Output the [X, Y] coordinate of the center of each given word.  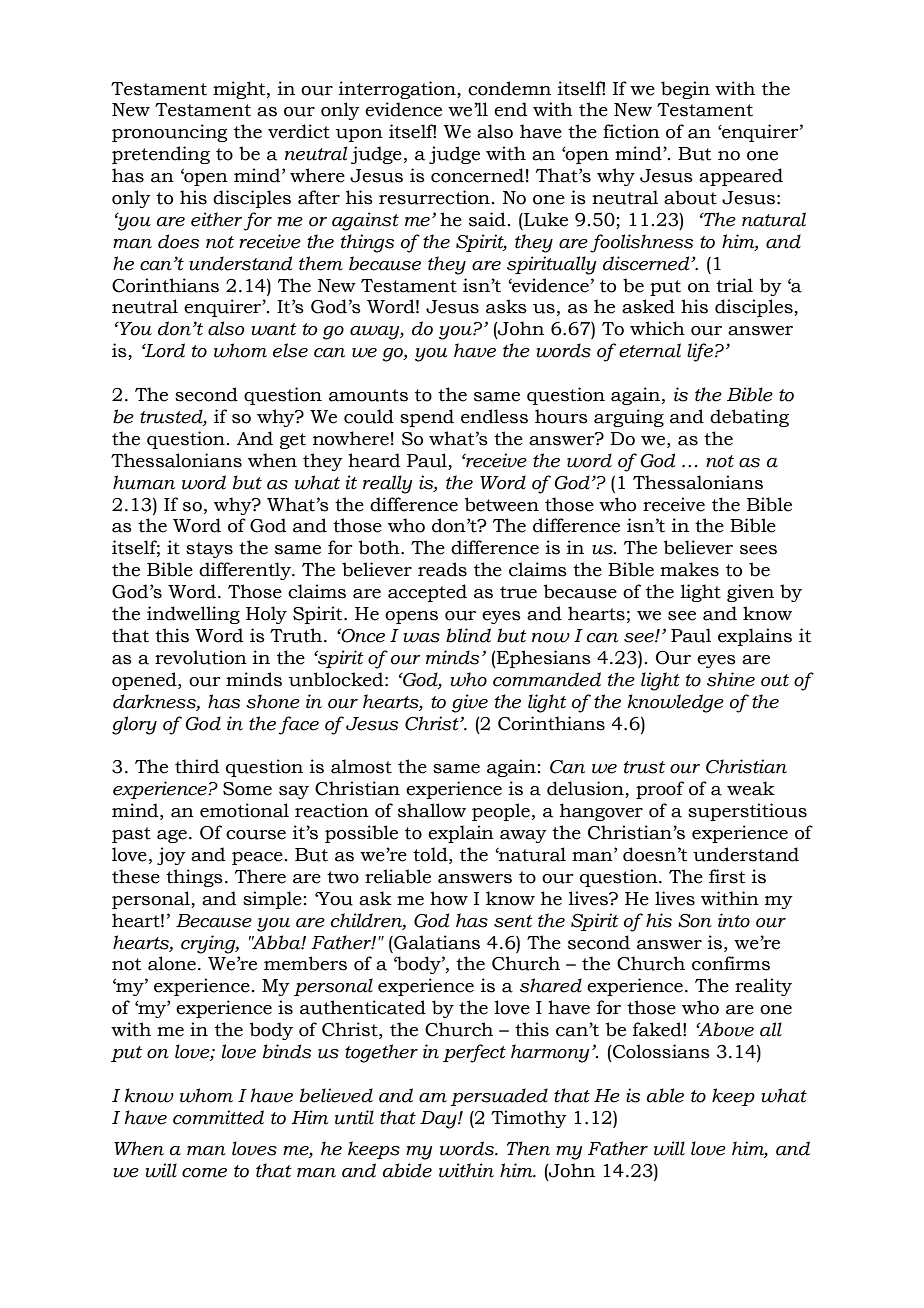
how [449, 898]
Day [439, 1120]
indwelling [193, 615]
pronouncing [169, 133]
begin [685, 90]
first [727, 876]
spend [427, 418]
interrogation [398, 90]
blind [468, 635]
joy [171, 856]
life [701, 352]
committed [218, 1117]
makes [689, 569]
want [274, 329]
